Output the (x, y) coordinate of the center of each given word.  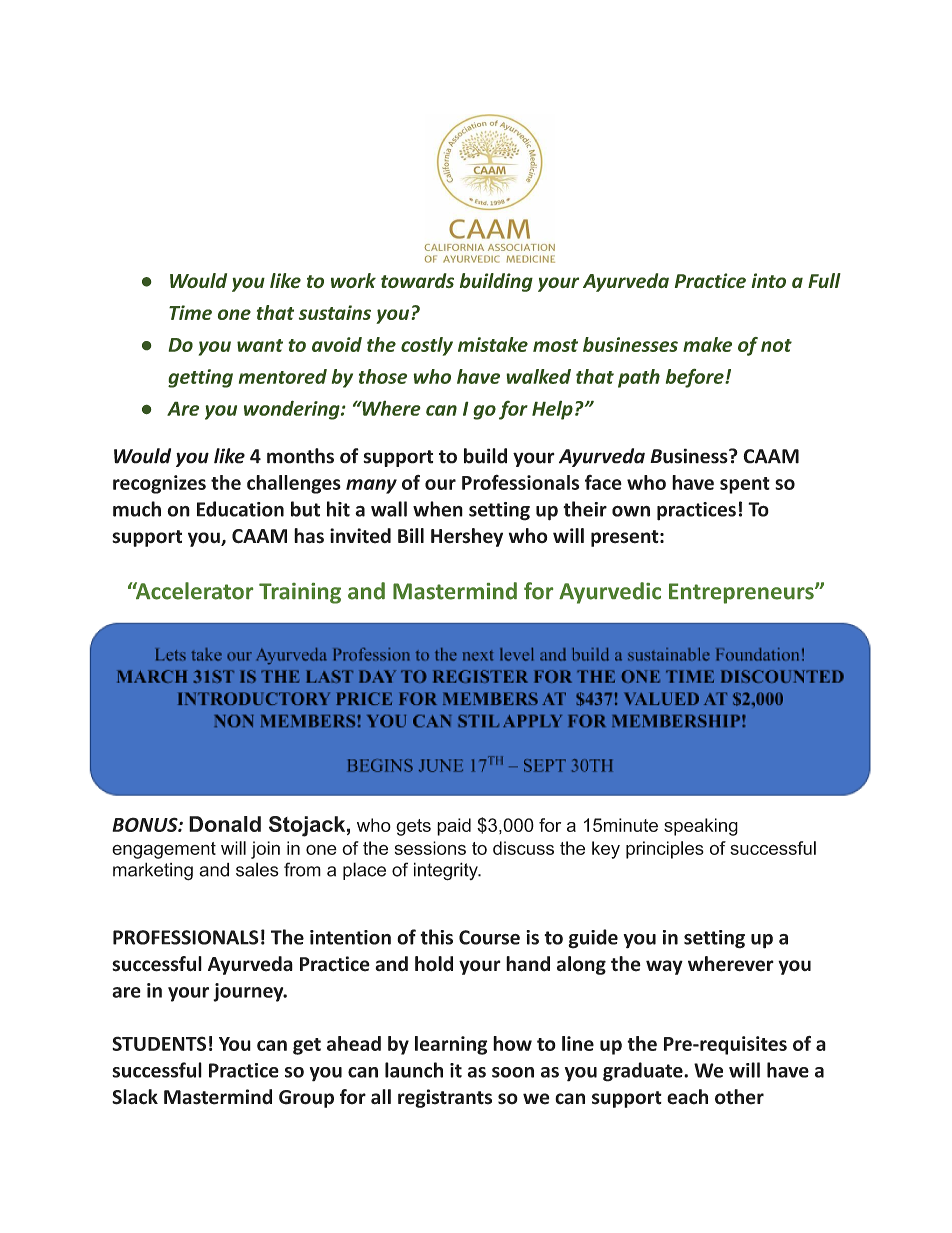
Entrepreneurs (742, 593)
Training (300, 593)
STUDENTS (159, 1043)
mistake (493, 344)
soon (513, 1072)
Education (240, 509)
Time (190, 312)
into (768, 280)
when (438, 509)
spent (745, 485)
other (739, 1097)
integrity (447, 871)
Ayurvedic (610, 593)
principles (665, 850)
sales (257, 869)
